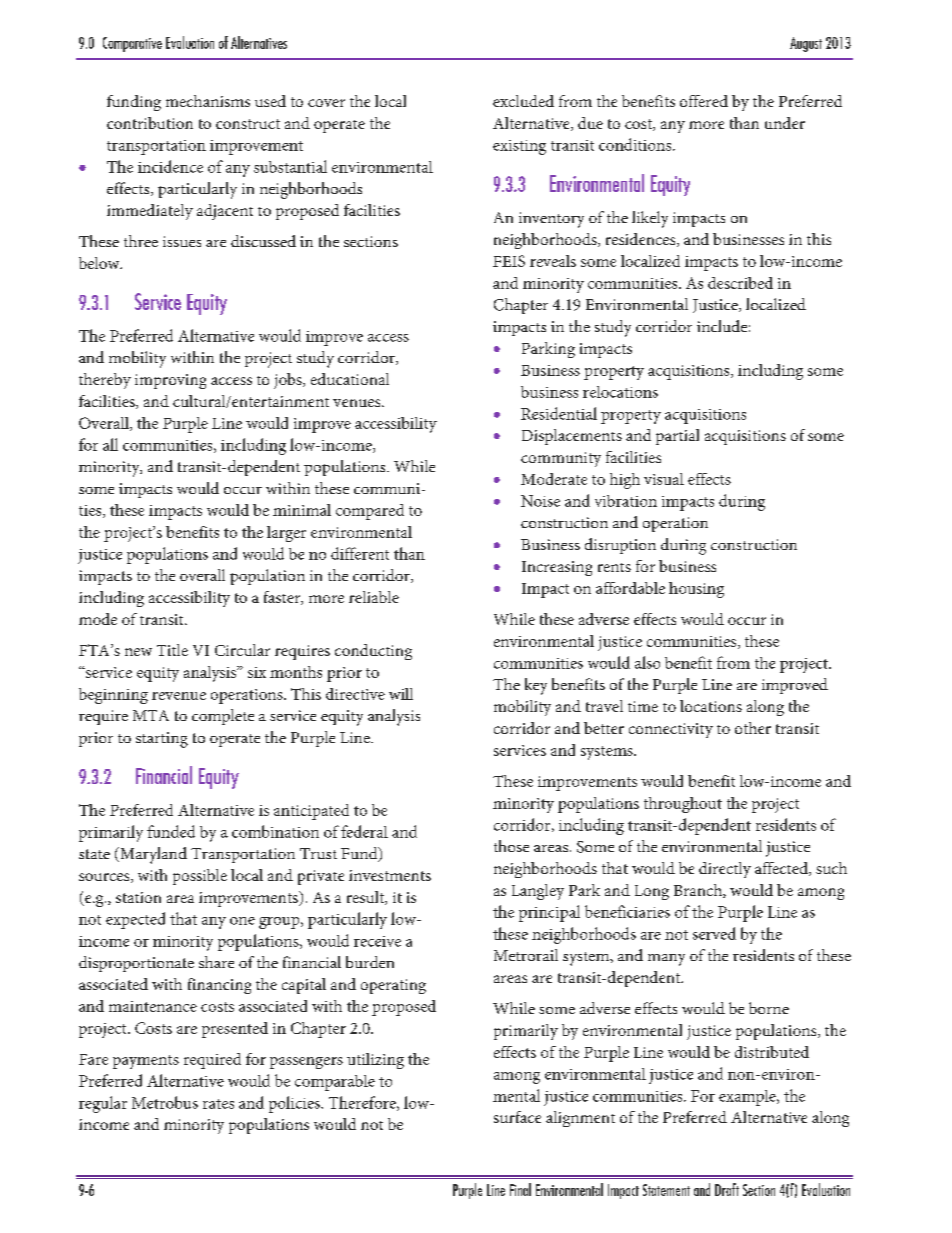  What do you see at coordinates (401, 694) in the screenshot?
I see `will` at bounding box center [401, 694].
